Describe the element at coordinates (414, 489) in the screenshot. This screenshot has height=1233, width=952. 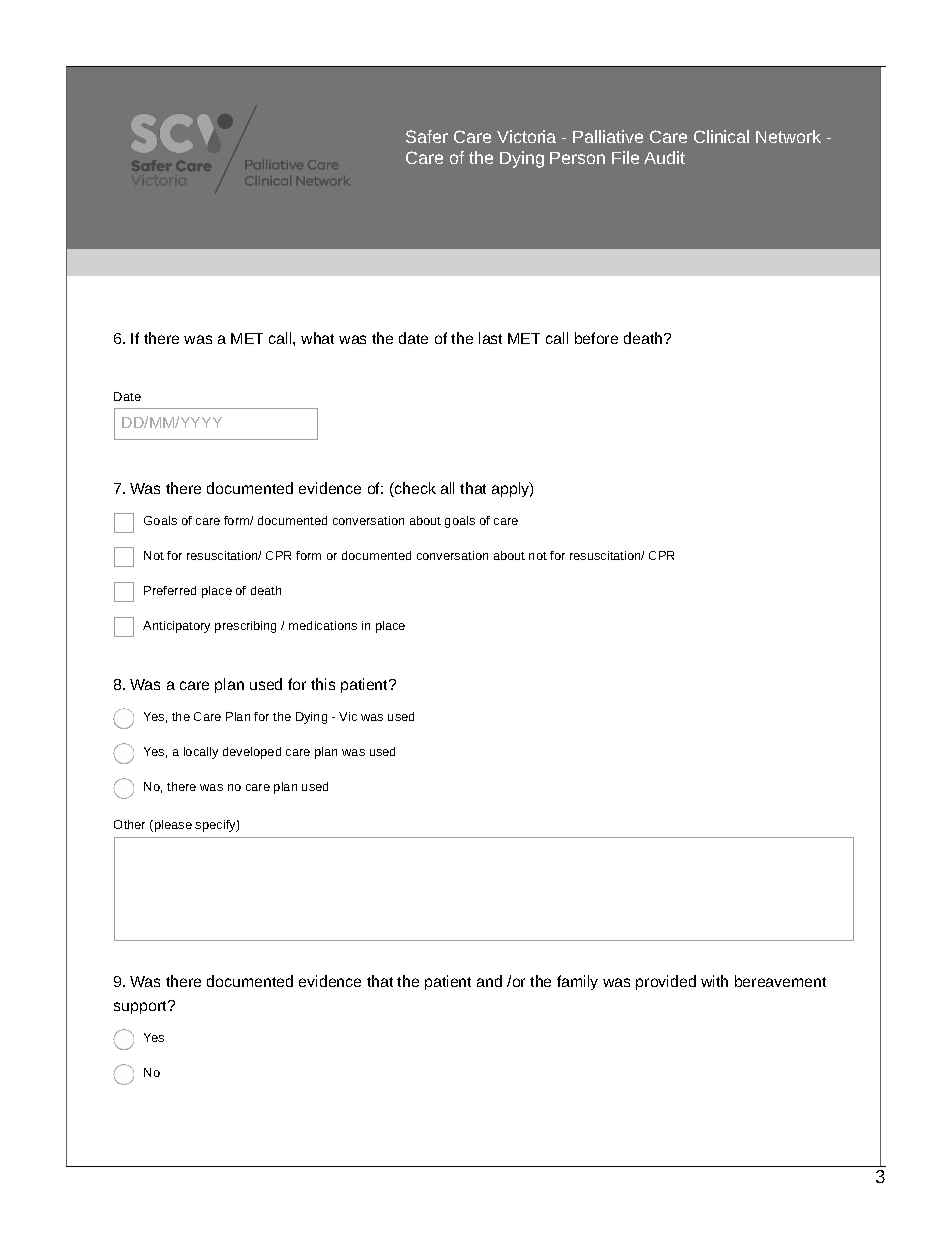
I see `check` at that location.
